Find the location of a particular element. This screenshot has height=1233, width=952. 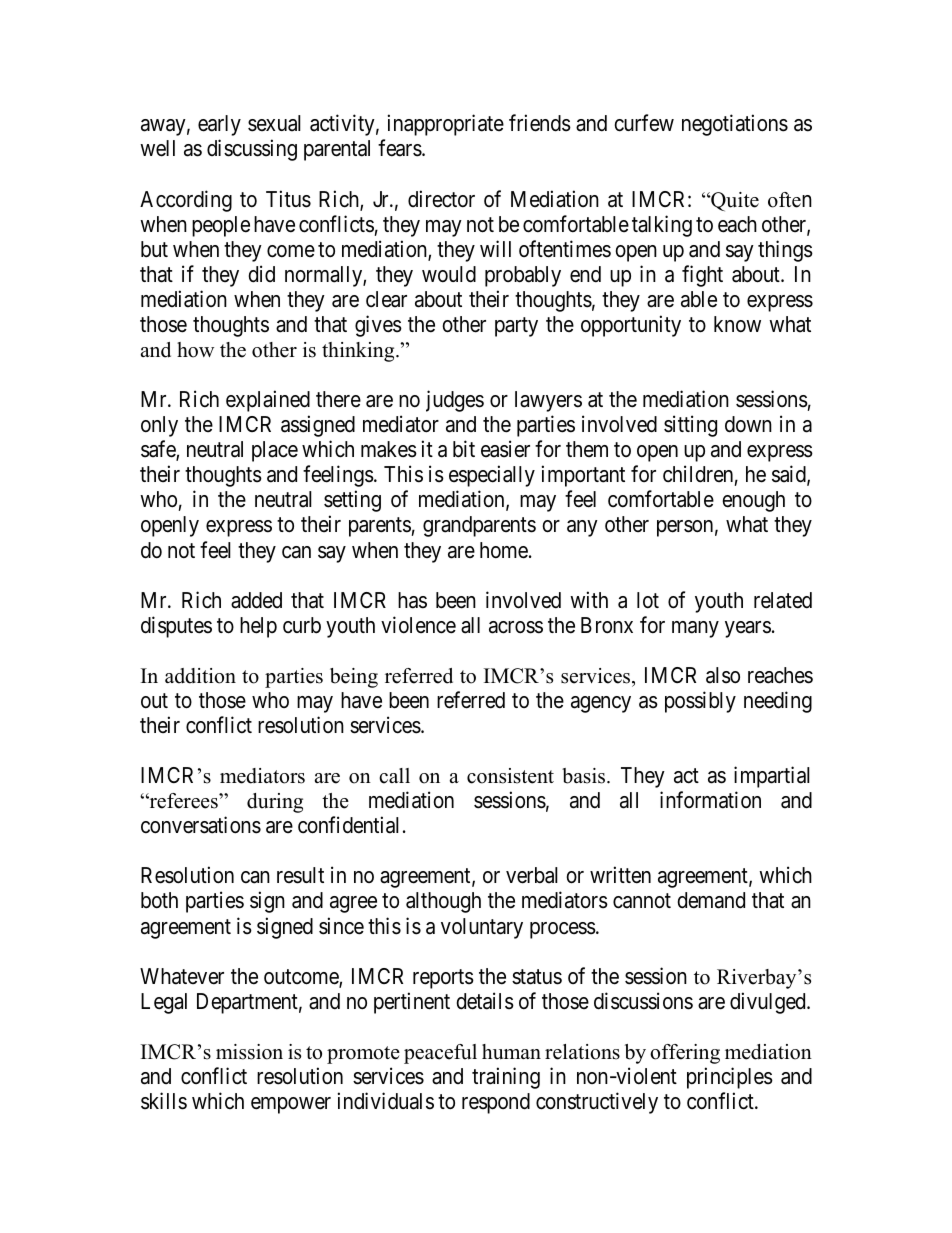

added is located at coordinates (256, 600).
